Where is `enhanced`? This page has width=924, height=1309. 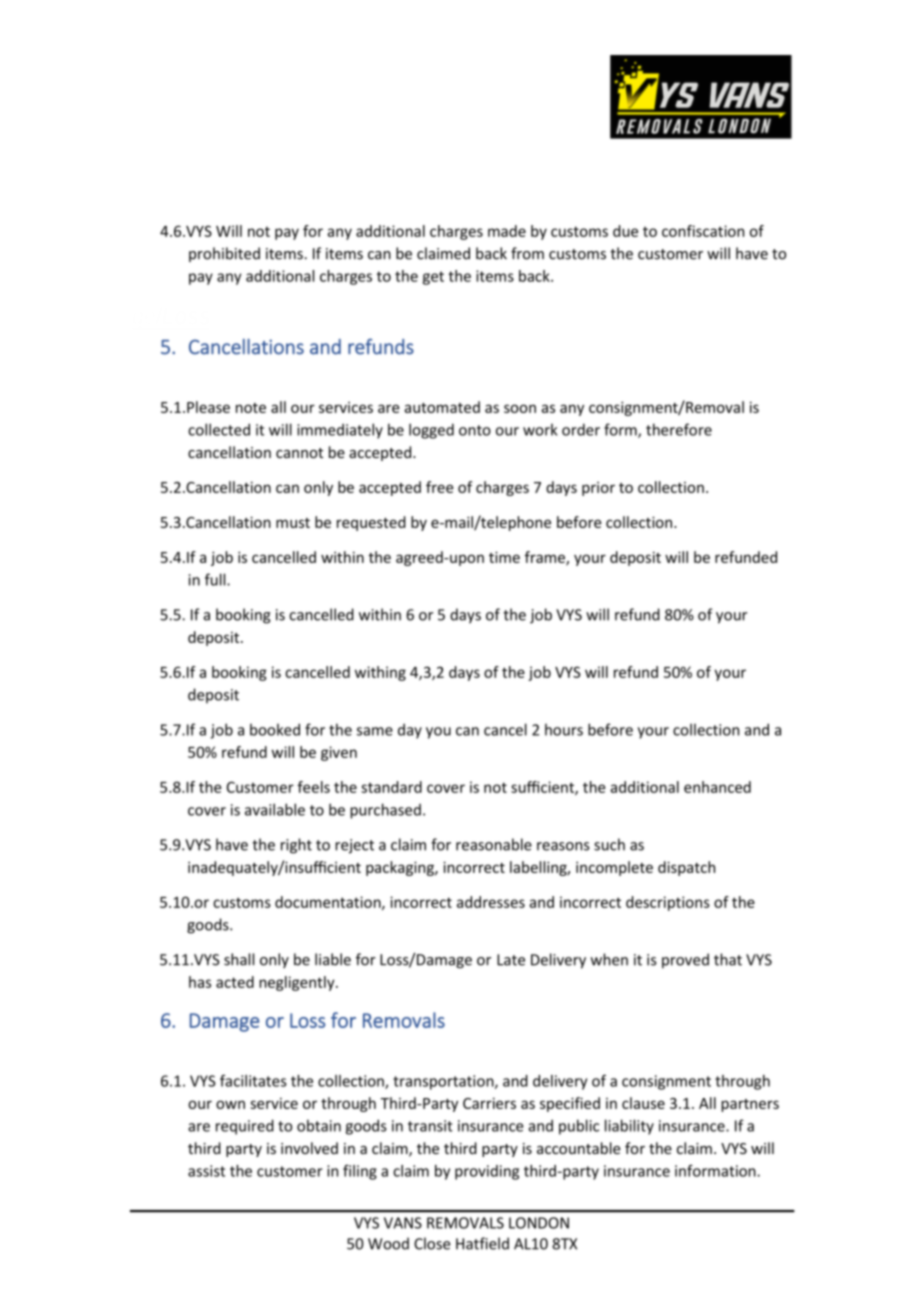 enhanced is located at coordinates (717, 787).
